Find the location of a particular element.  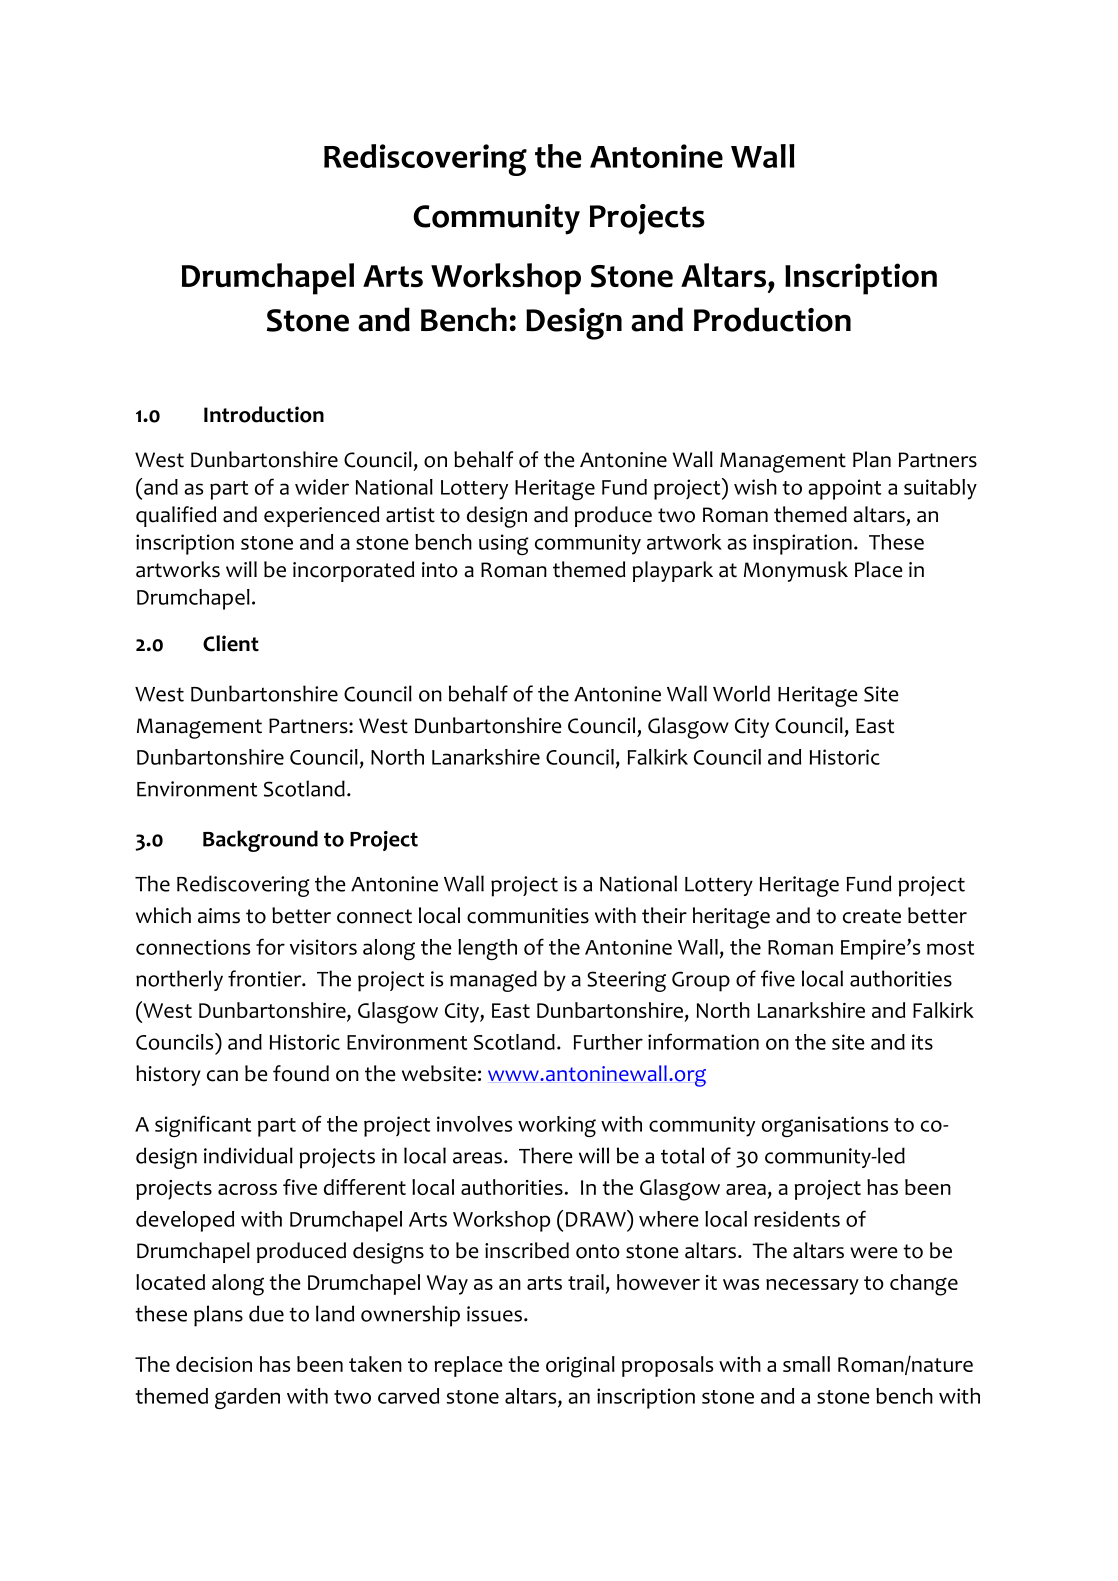

Further is located at coordinates (608, 1042).
